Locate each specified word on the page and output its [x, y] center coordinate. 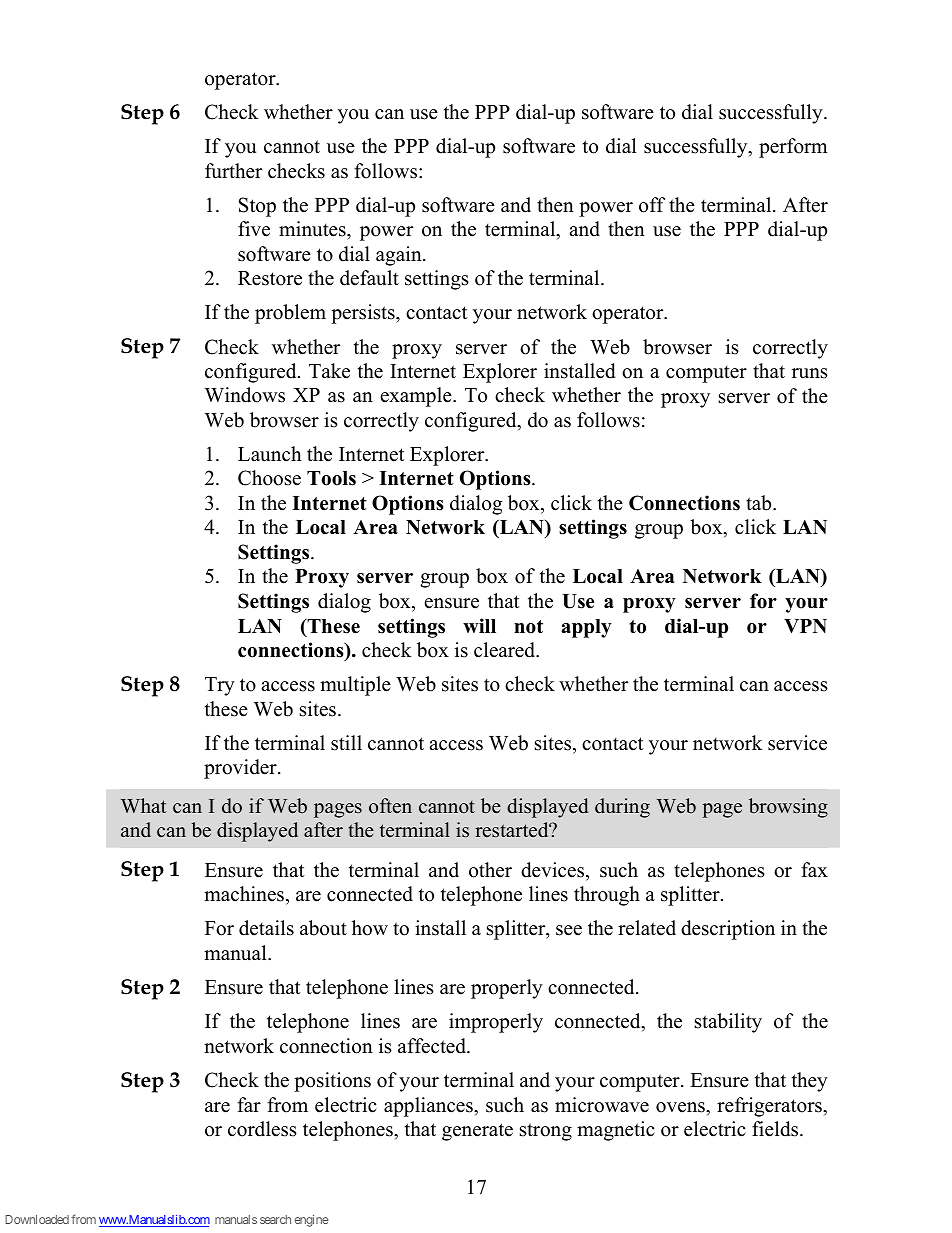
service [797, 743]
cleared [506, 650]
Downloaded [37, 1219]
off [652, 205]
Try [220, 686]
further [233, 171]
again [400, 256]
